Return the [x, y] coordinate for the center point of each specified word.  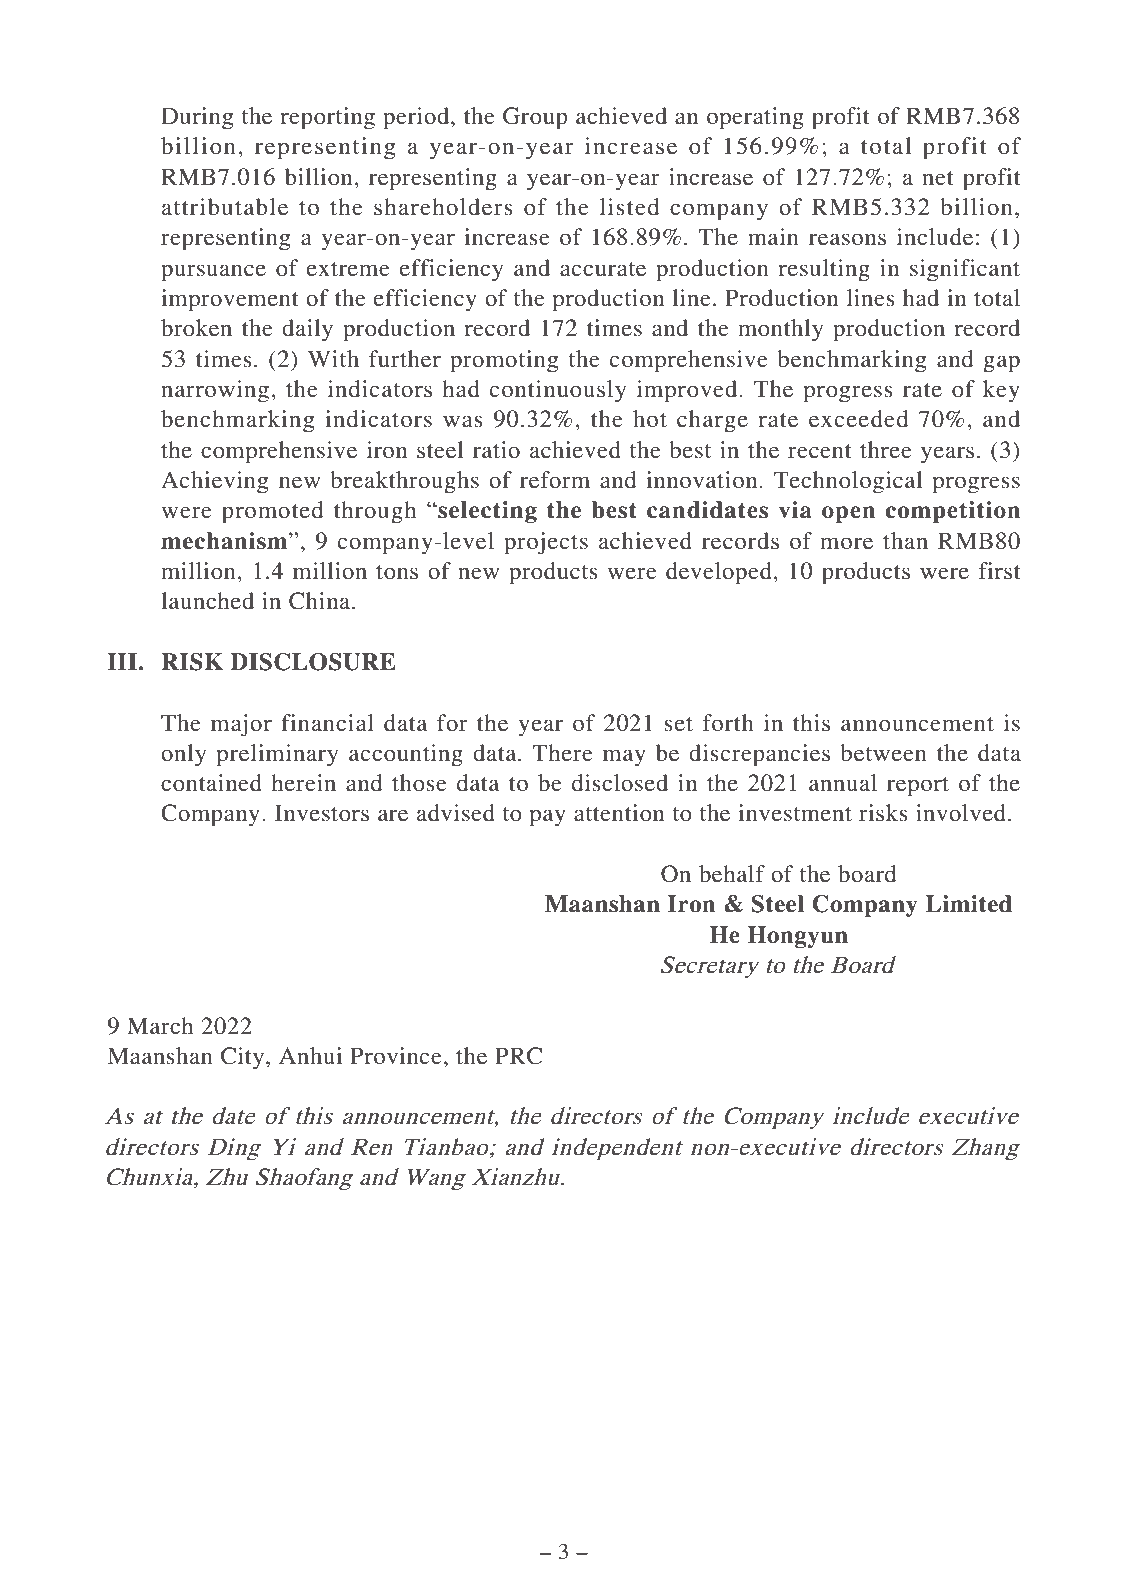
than [905, 541]
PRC [518, 1056]
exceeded [858, 419]
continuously [558, 391]
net [938, 178]
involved [961, 813]
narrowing [216, 391]
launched [207, 601]
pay [548, 818]
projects [546, 543]
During [197, 118]
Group [535, 118]
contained [211, 783]
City [244, 1058]
